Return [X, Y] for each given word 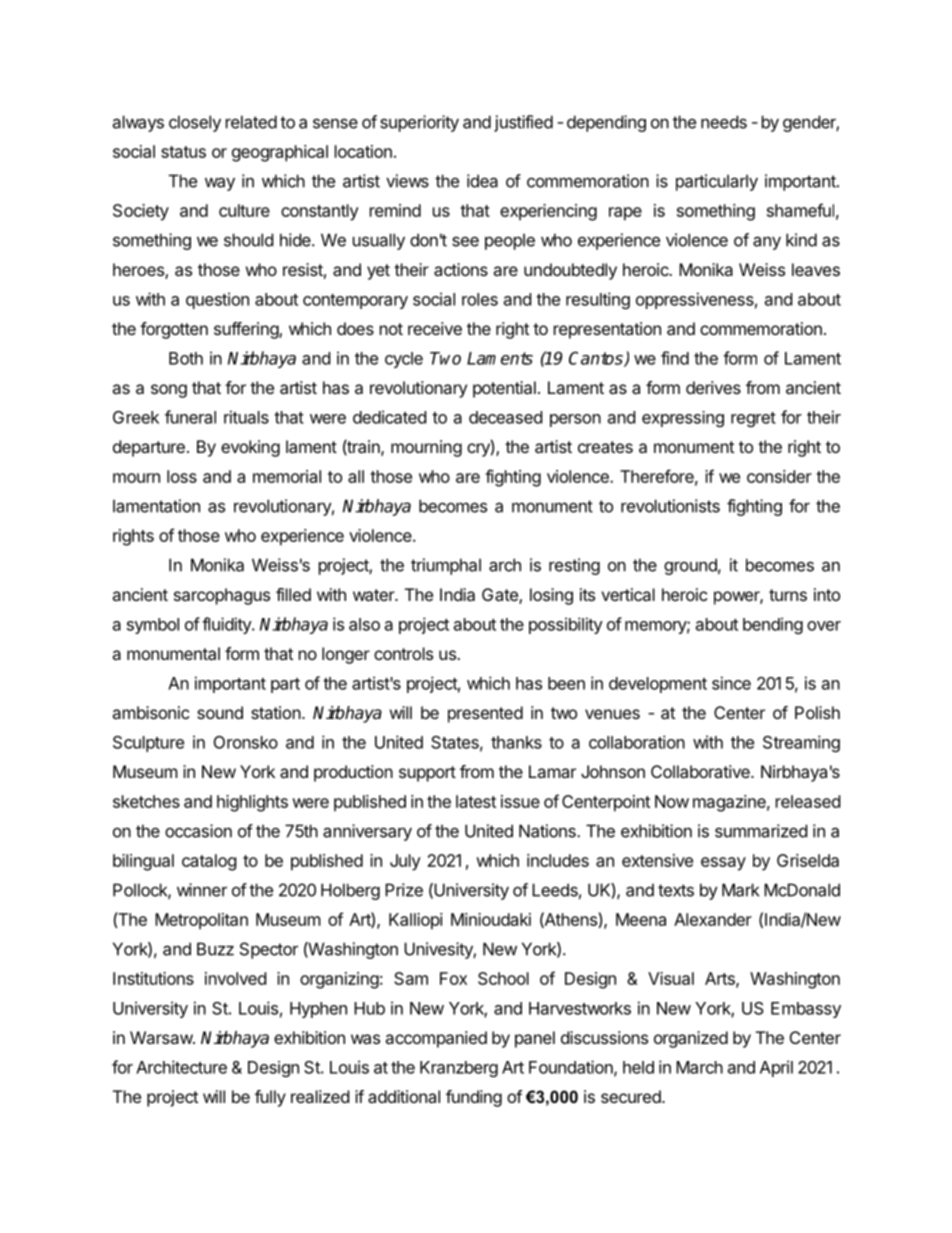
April [776, 1068]
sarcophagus [222, 596]
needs [724, 122]
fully [270, 1098]
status [183, 152]
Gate [501, 596]
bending [773, 625]
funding [474, 1098]
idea [482, 181]
